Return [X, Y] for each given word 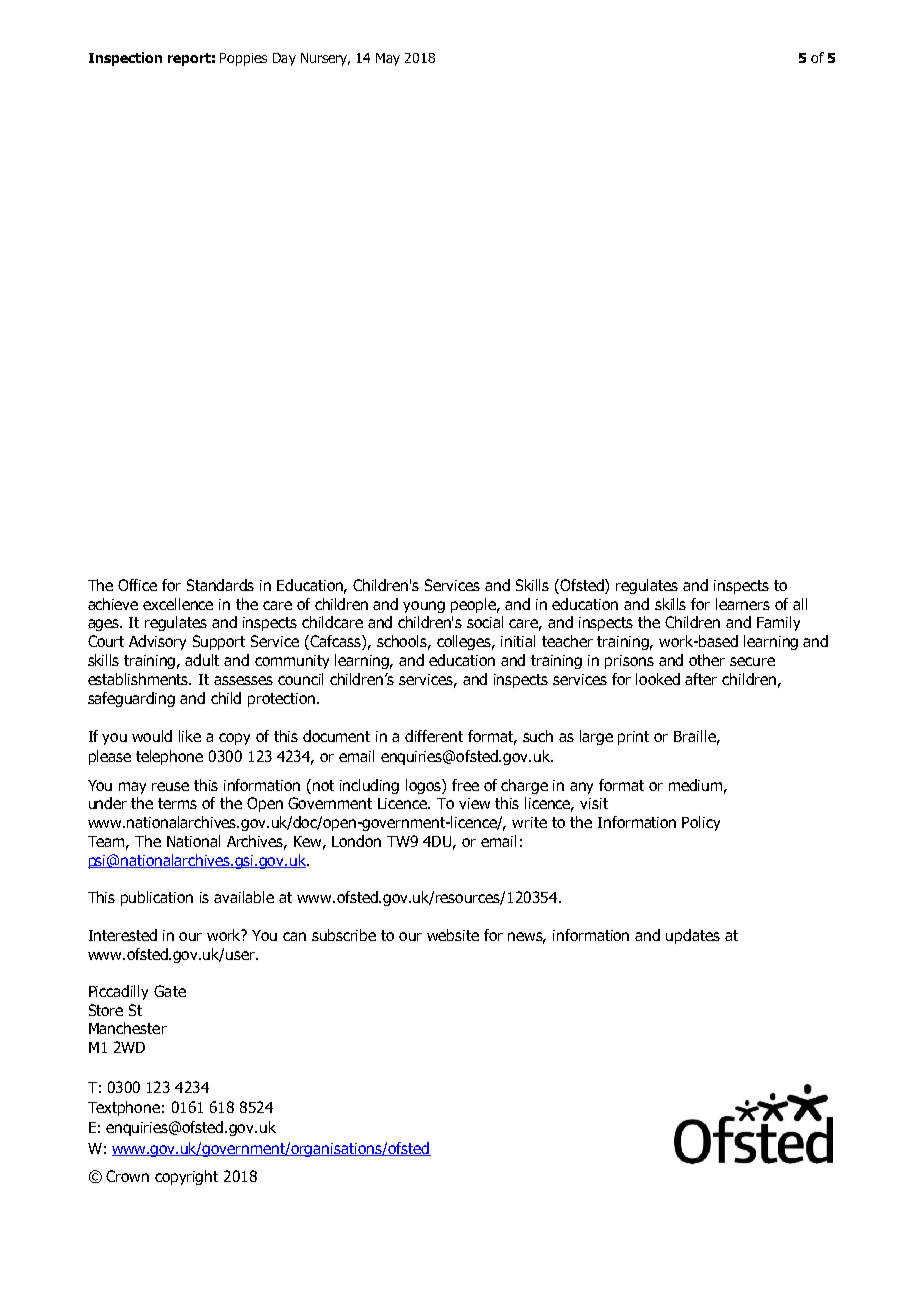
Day [284, 59]
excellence [178, 604]
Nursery [325, 59]
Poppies [243, 59]
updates [693, 936]
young [424, 607]
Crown [127, 1176]
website [453, 935]
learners [743, 604]
